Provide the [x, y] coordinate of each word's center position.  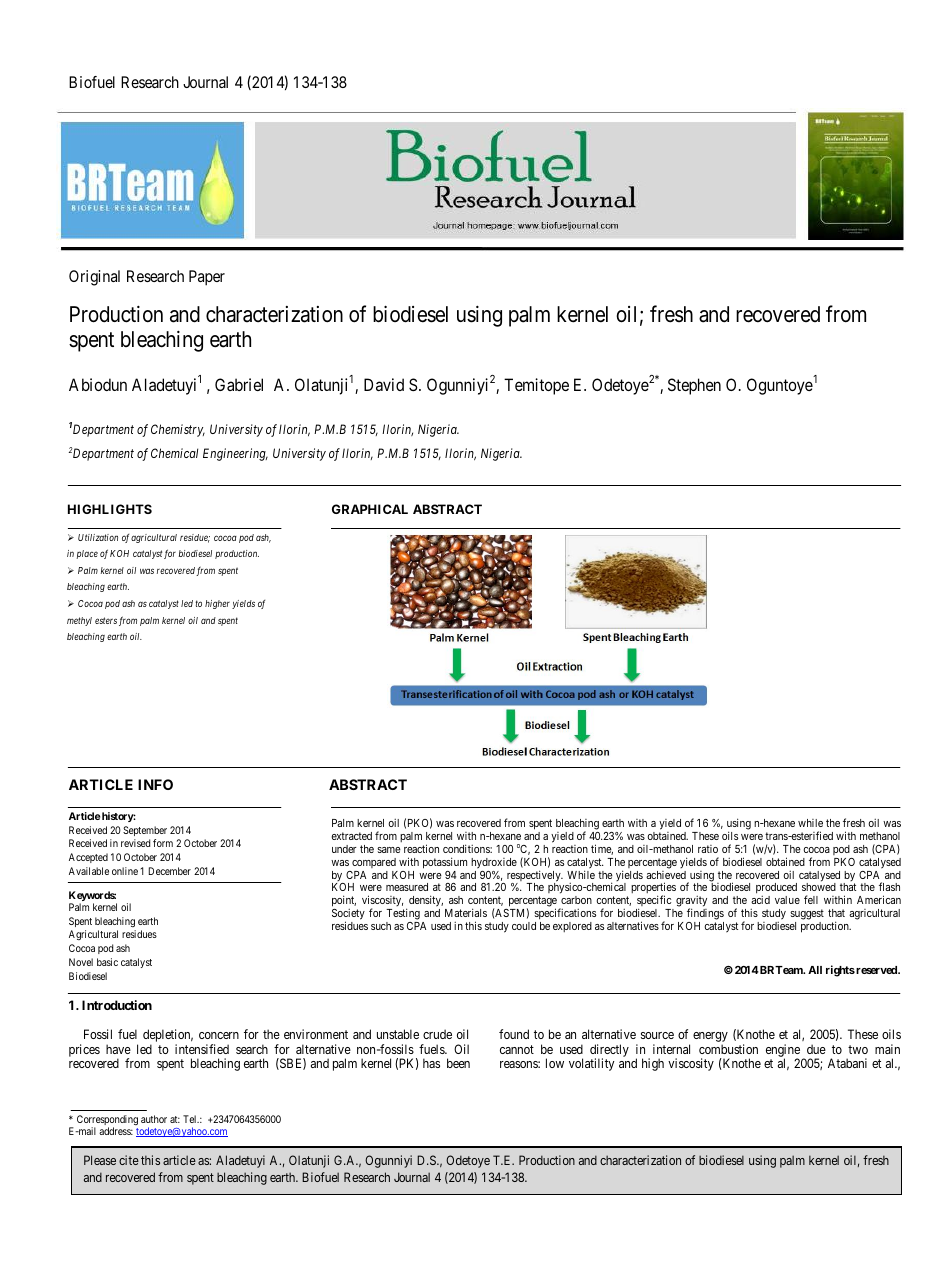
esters [106, 620]
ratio [708, 849]
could [524, 926]
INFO [155, 784]
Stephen [694, 386]
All [815, 970]
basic [107, 962]
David [384, 384]
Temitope [536, 386]
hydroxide [494, 863]
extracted [352, 836]
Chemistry [178, 430]
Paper [207, 278]
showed [819, 887]
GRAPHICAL [370, 509]
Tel [191, 1119]
